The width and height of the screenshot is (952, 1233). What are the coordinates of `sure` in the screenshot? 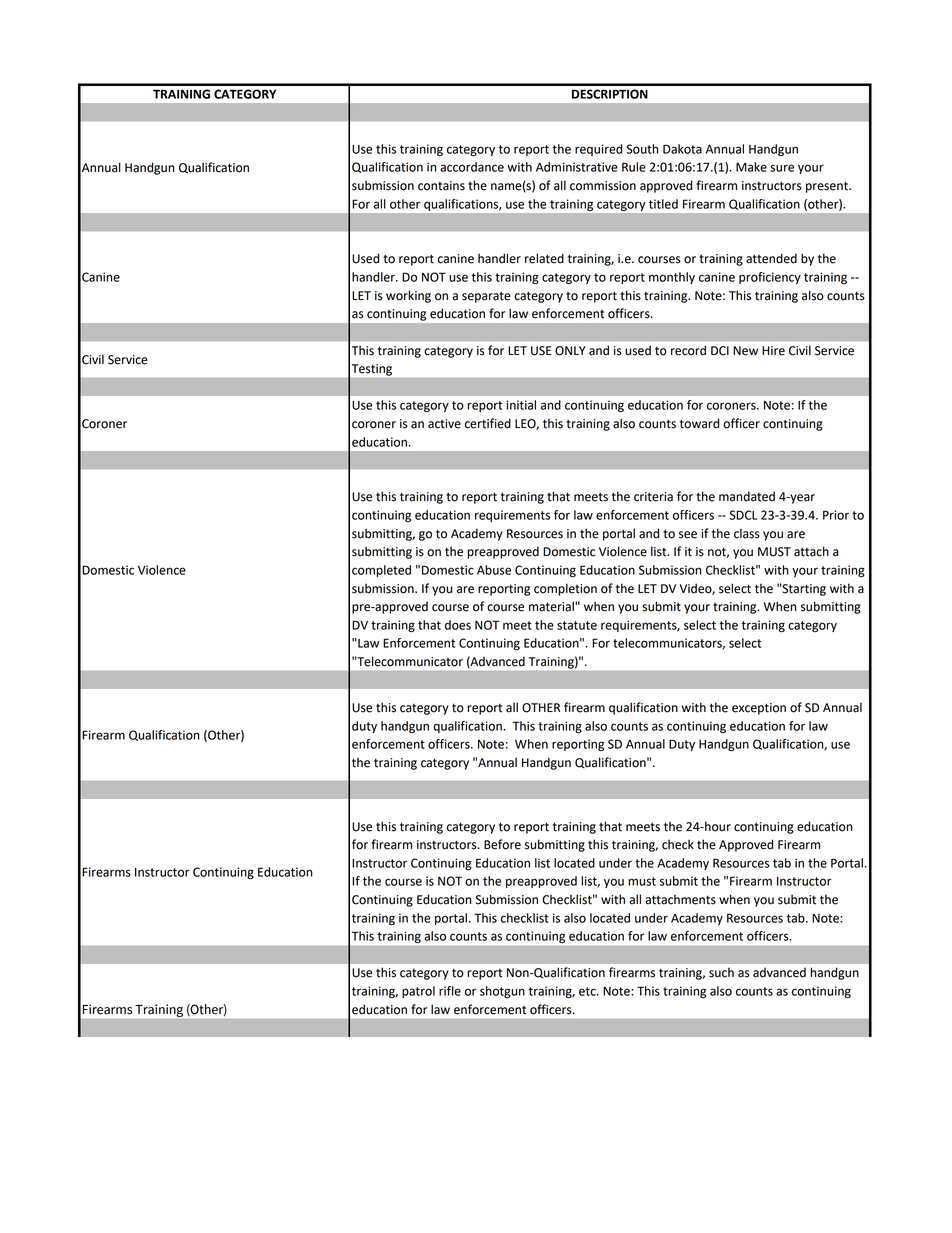 It's located at (782, 168).
